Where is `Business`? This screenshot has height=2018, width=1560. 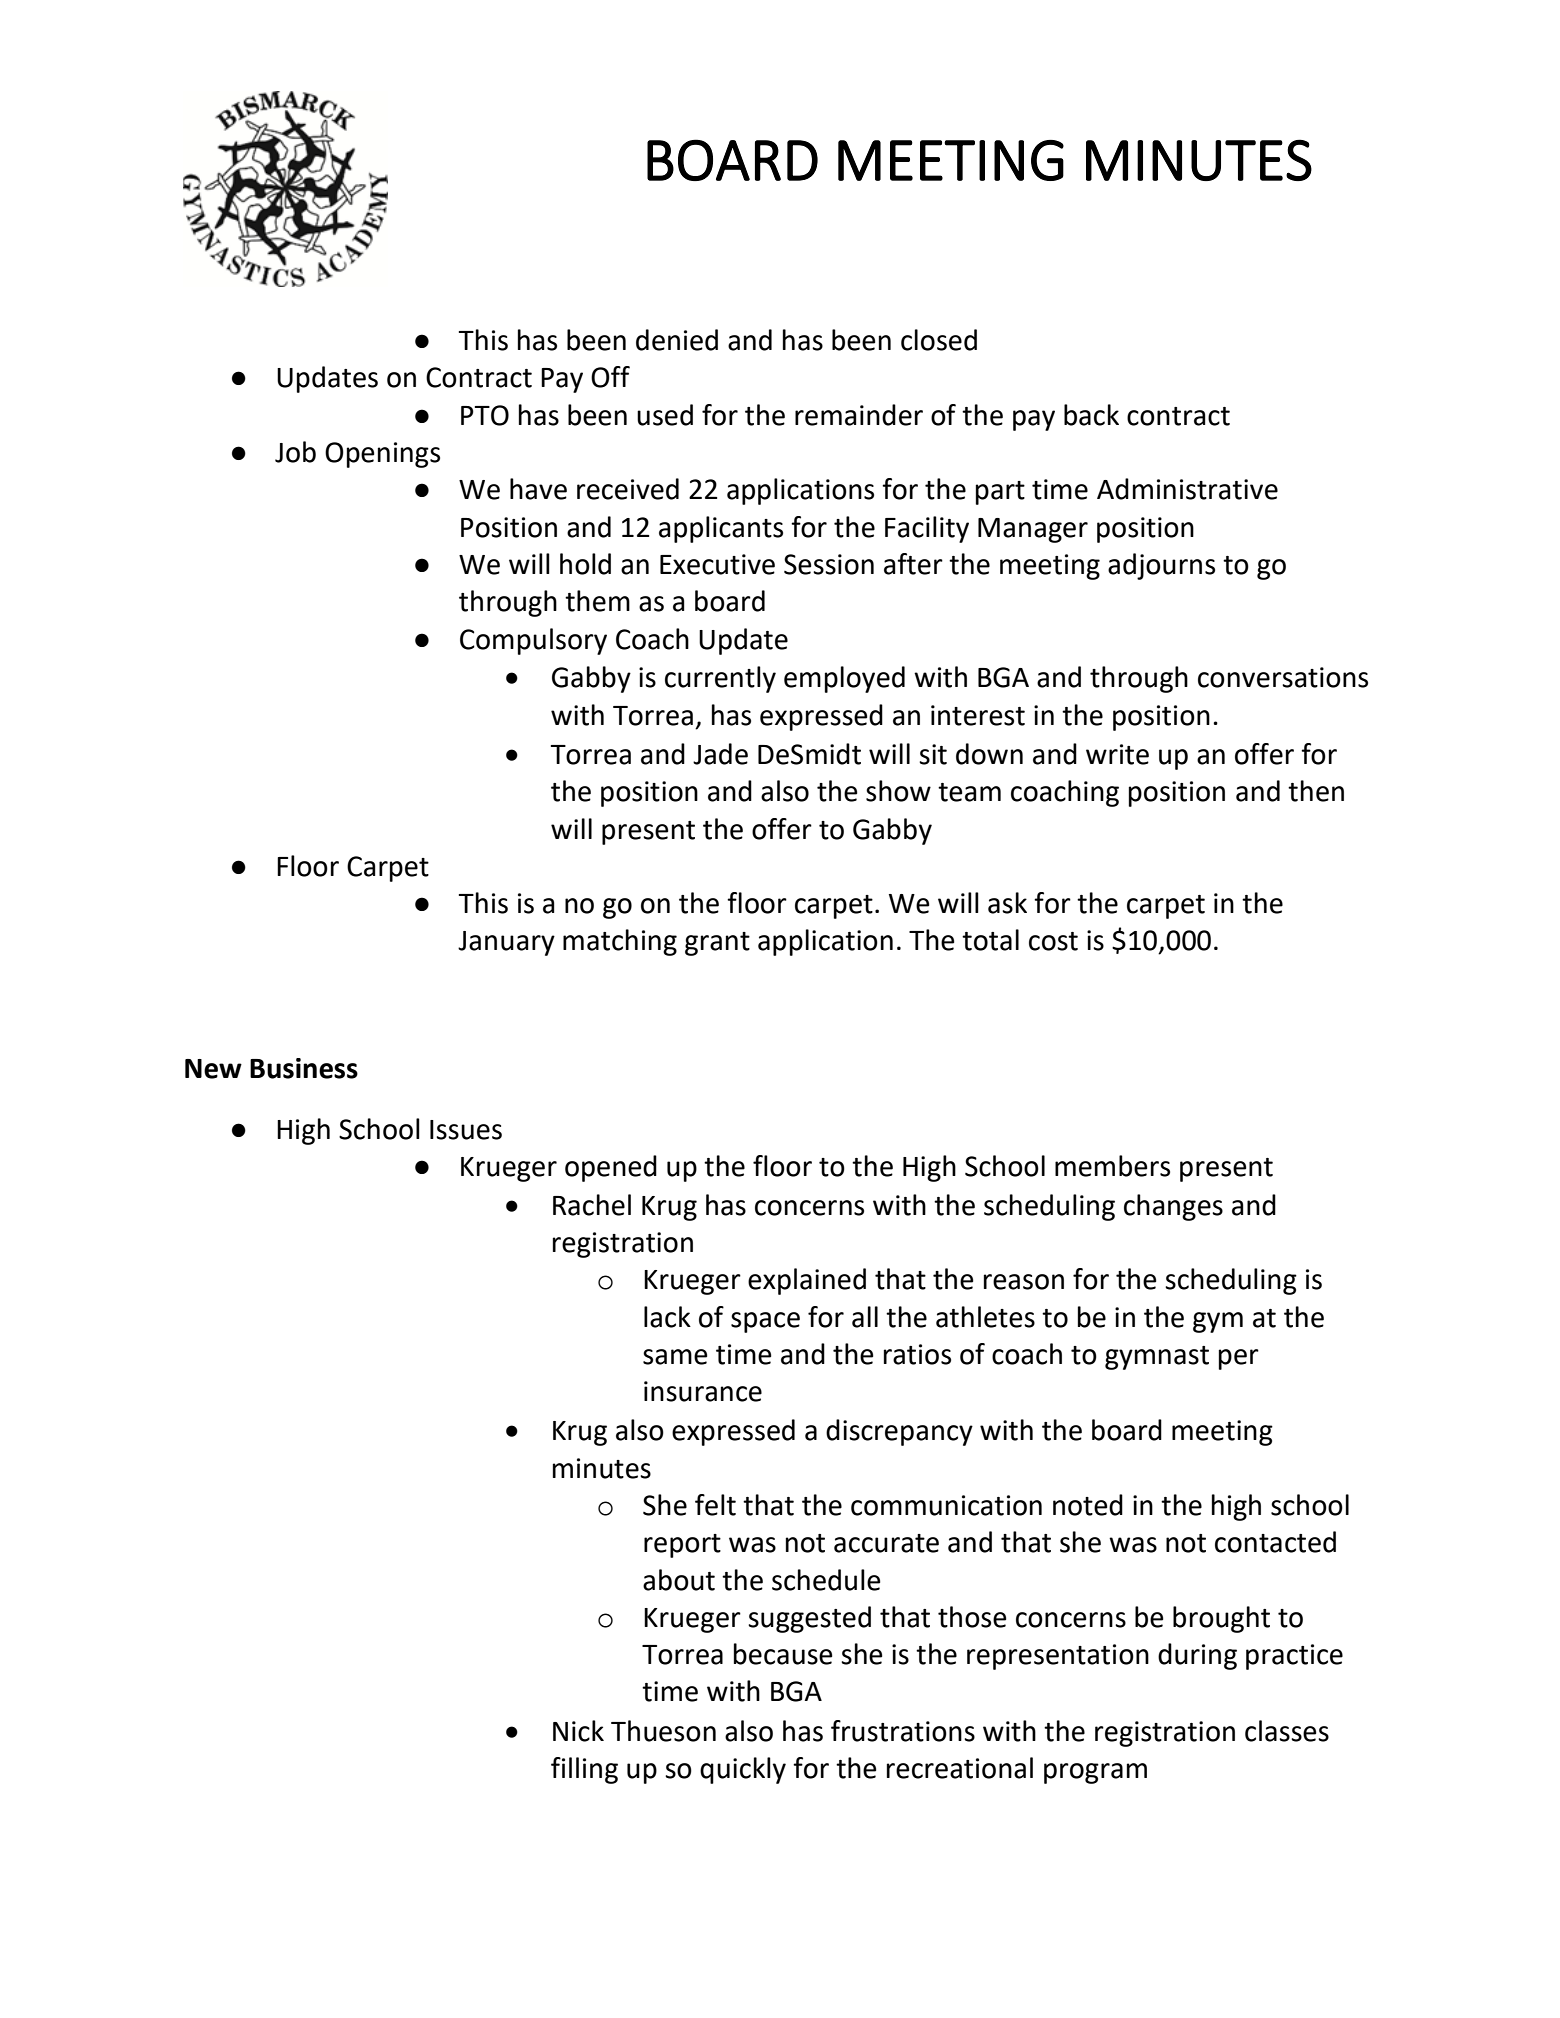
Business is located at coordinates (304, 1068).
